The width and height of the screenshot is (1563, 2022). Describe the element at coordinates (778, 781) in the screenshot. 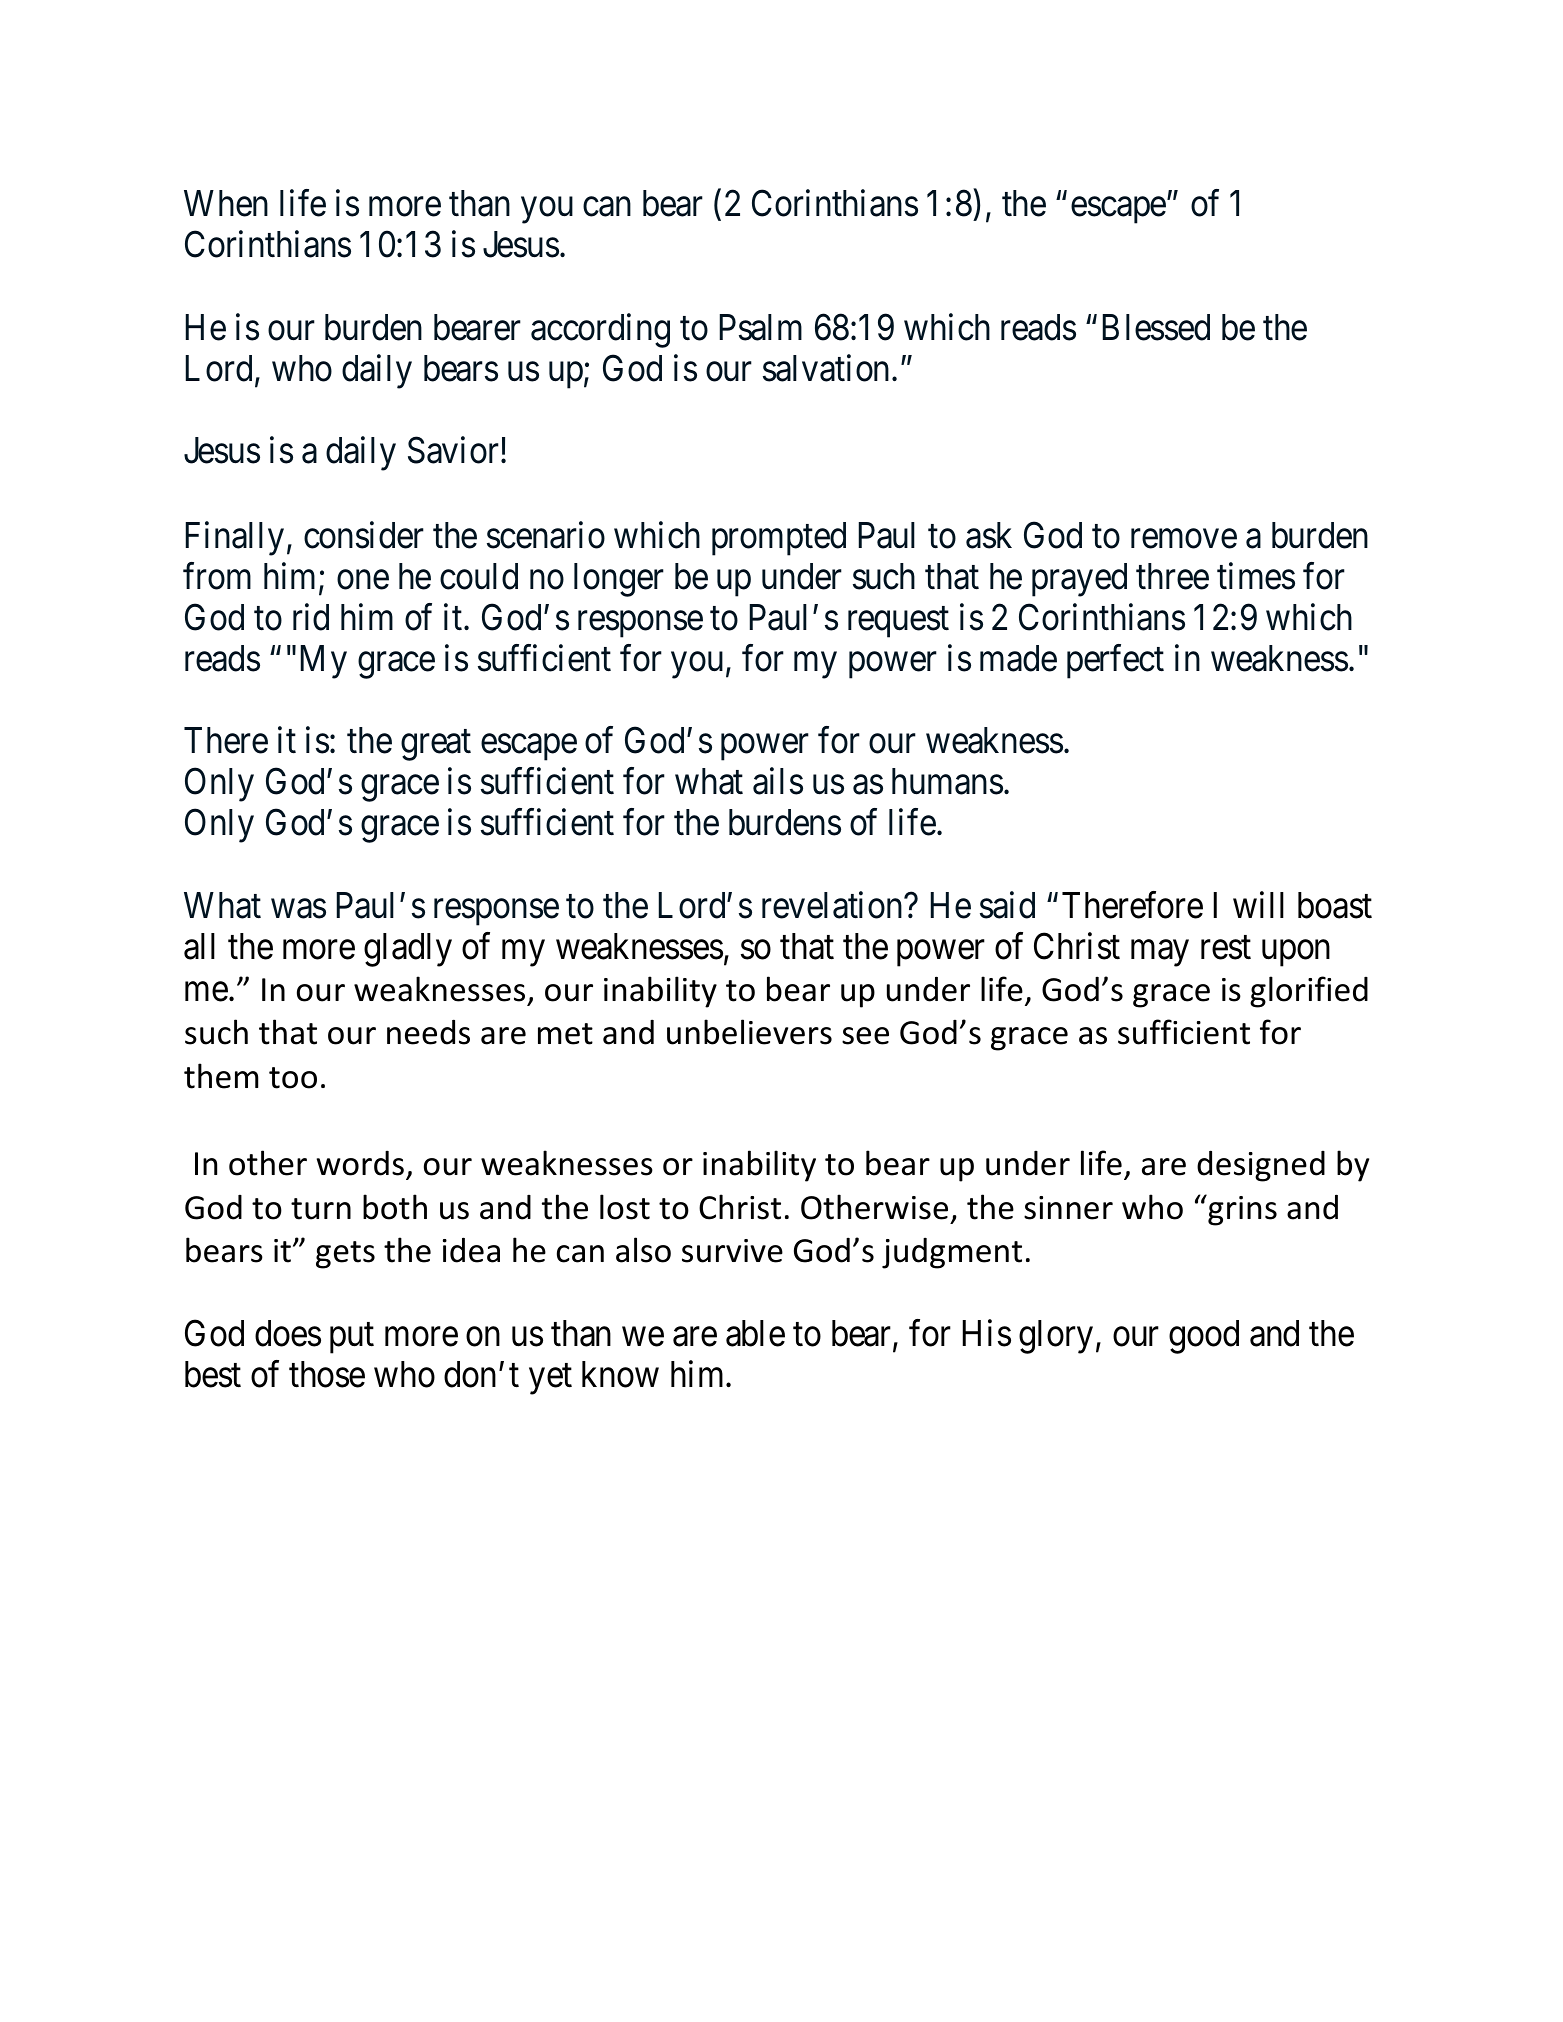

I see `ails` at that location.
